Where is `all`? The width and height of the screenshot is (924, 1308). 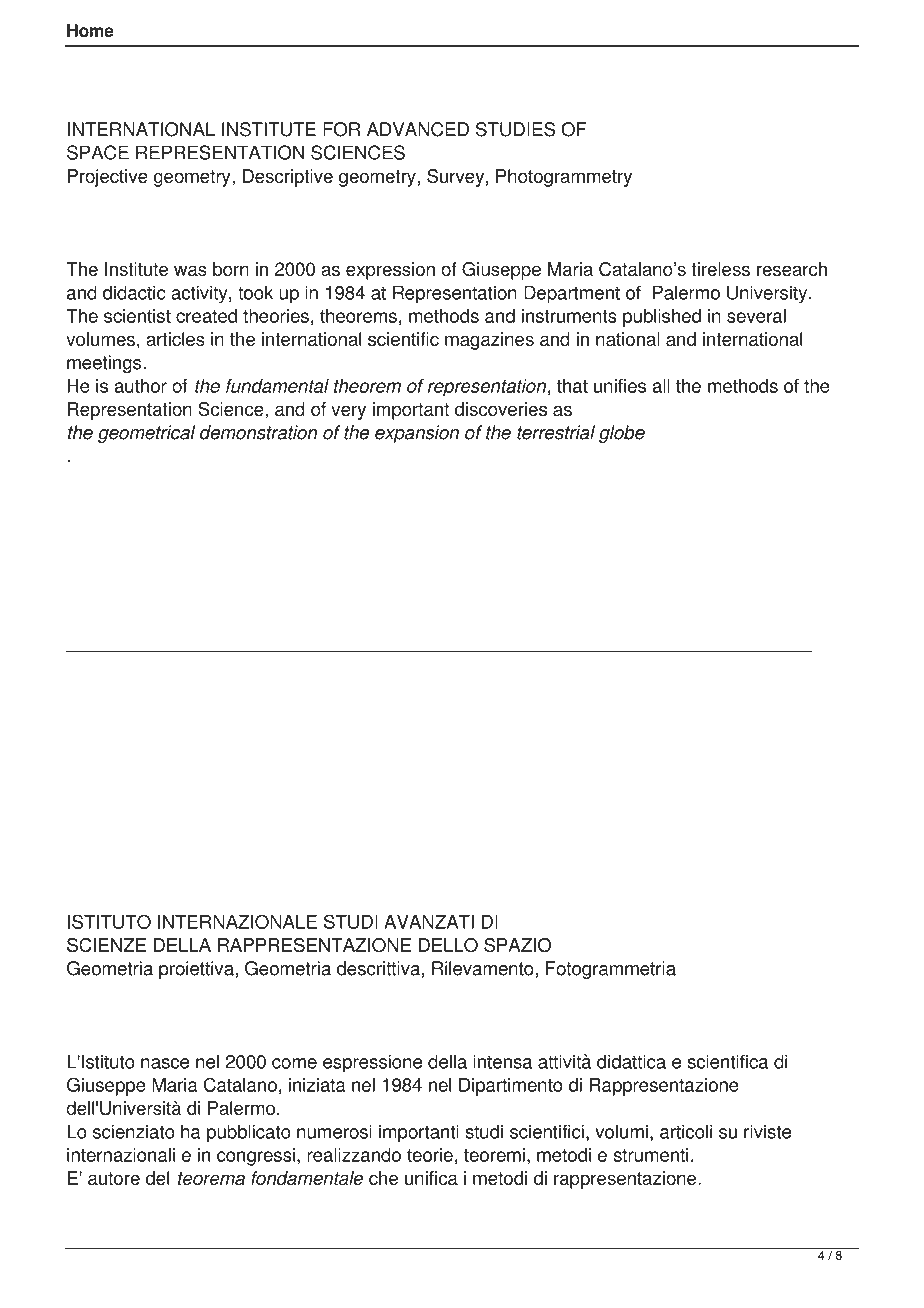
all is located at coordinates (661, 386).
